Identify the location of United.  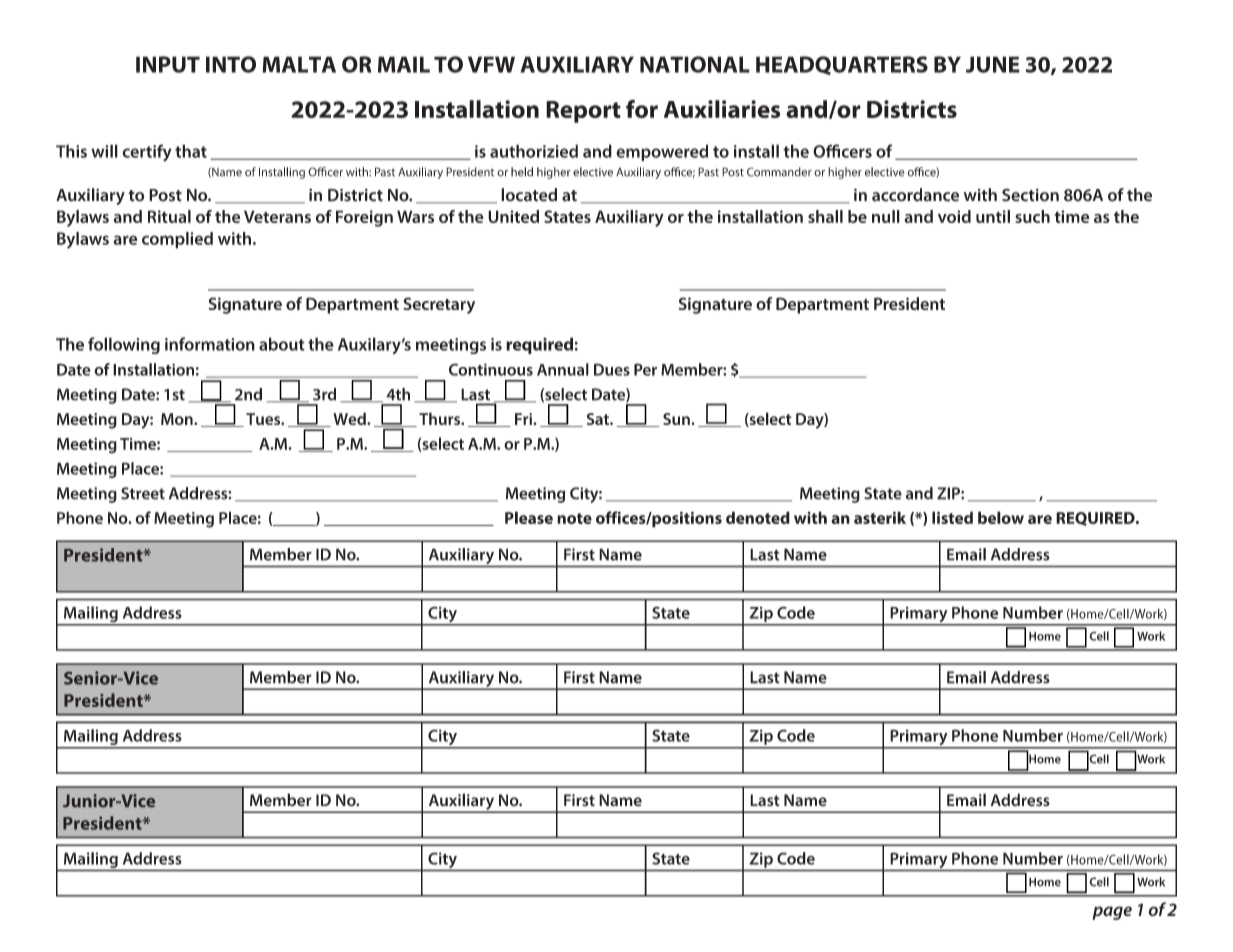
(513, 216).
